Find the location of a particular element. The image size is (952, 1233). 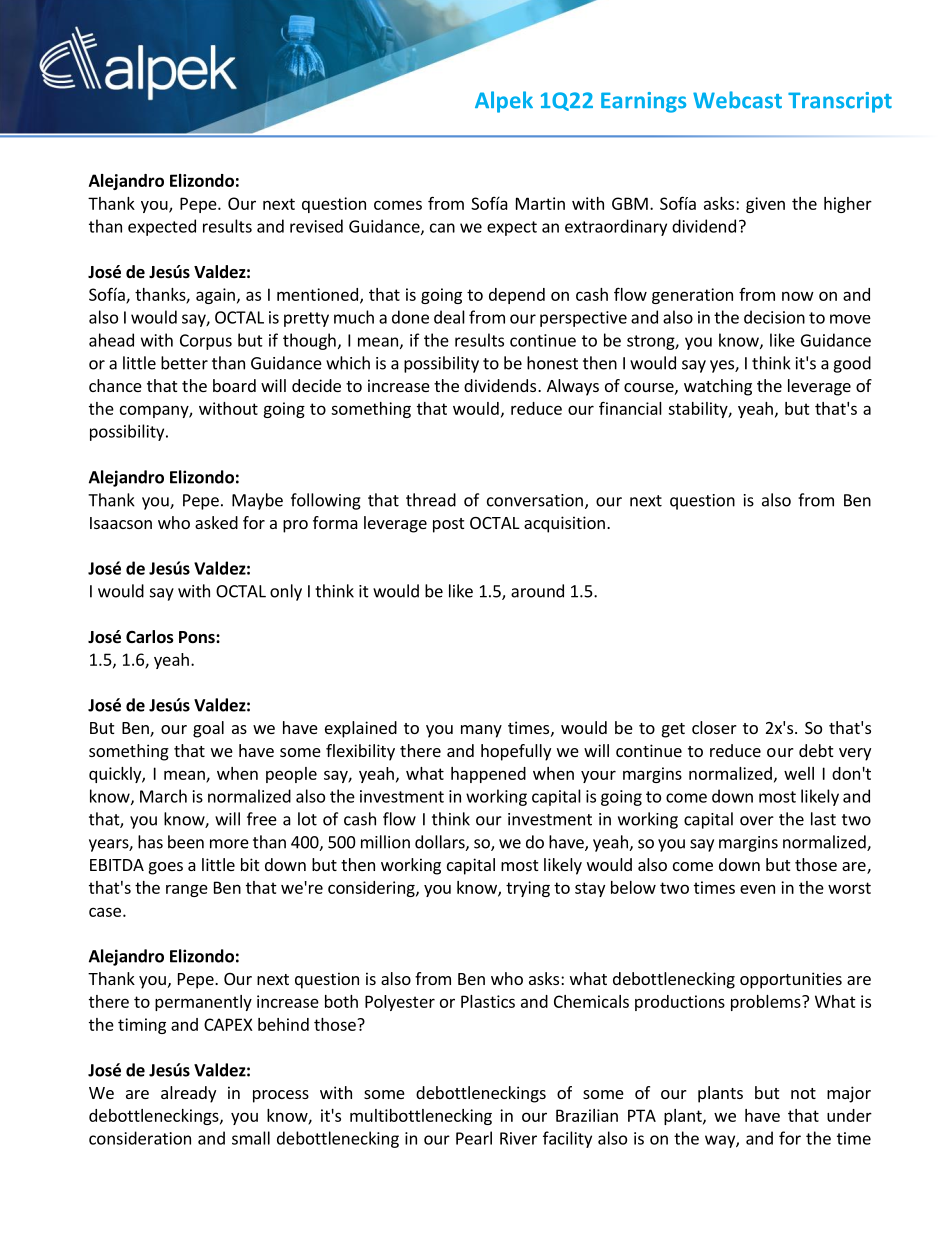

revised is located at coordinates (316, 226).
